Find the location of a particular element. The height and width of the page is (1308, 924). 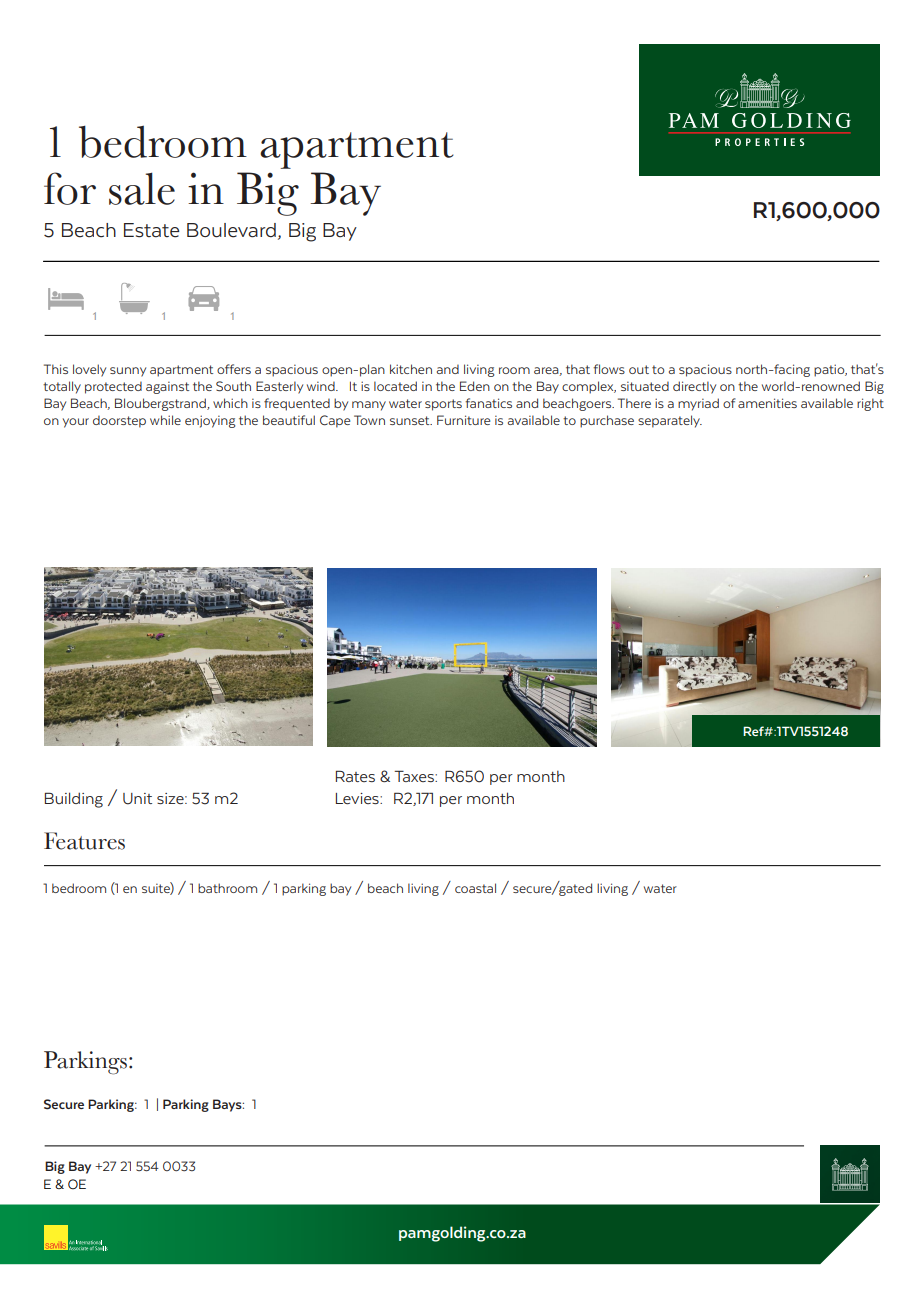

doorstep is located at coordinates (119, 421).
